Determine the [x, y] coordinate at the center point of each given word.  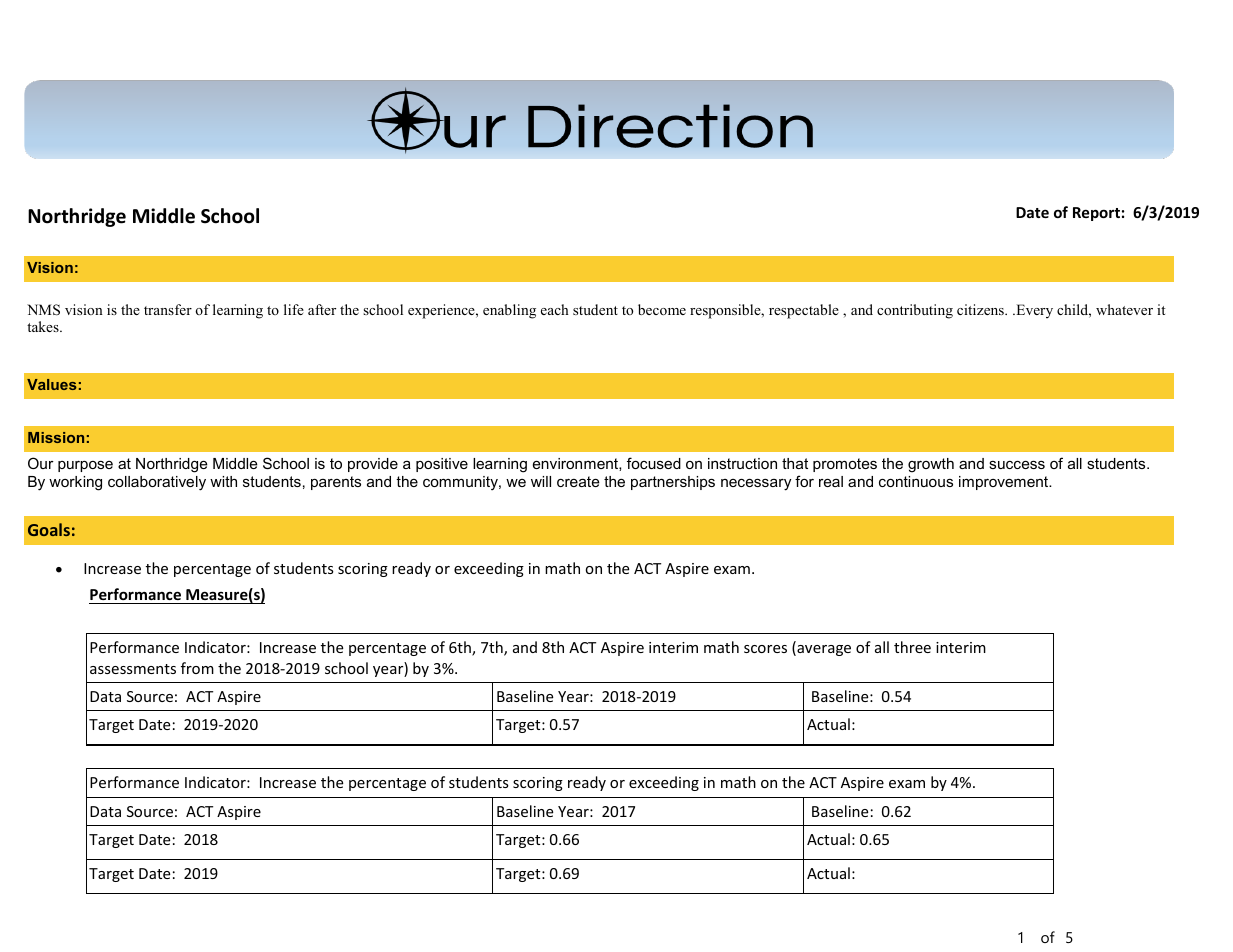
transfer [168, 309]
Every [1033, 311]
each [555, 309]
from [197, 668]
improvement [1005, 483]
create [578, 481]
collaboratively [157, 483]
